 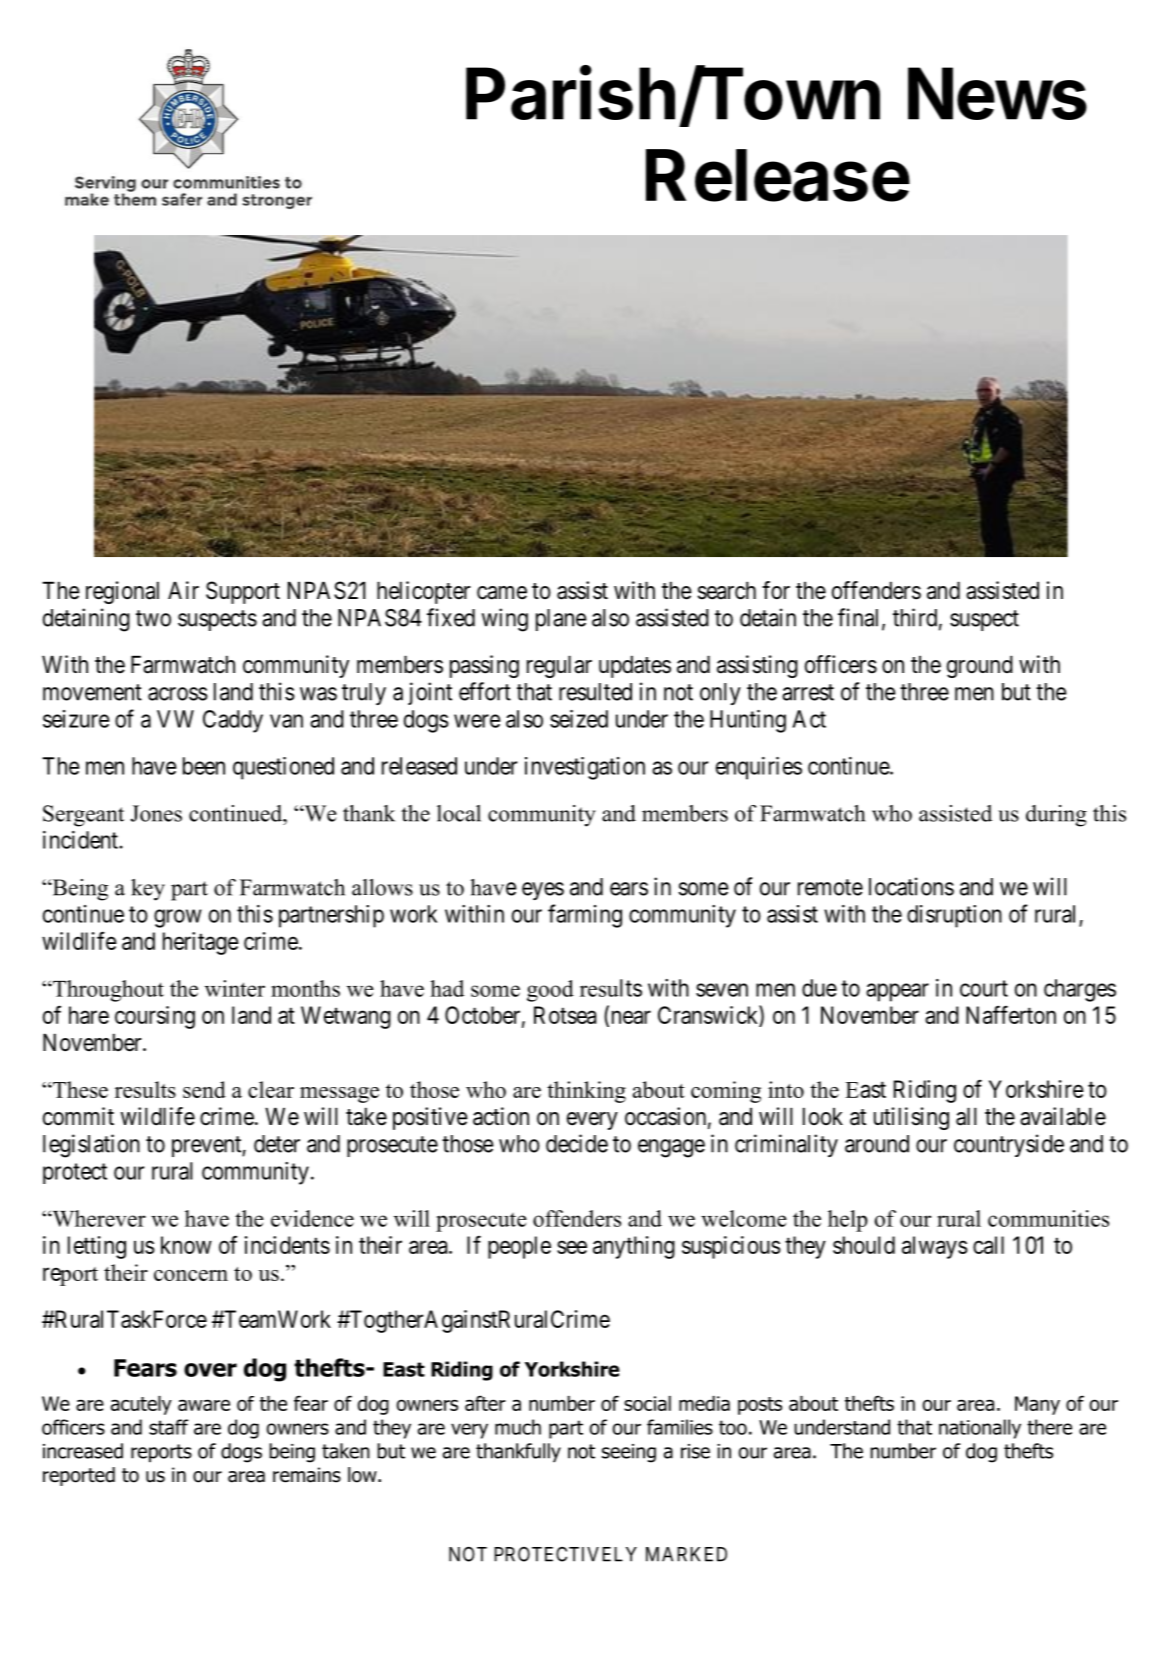 I want to click on Jones, so click(x=156, y=813).
